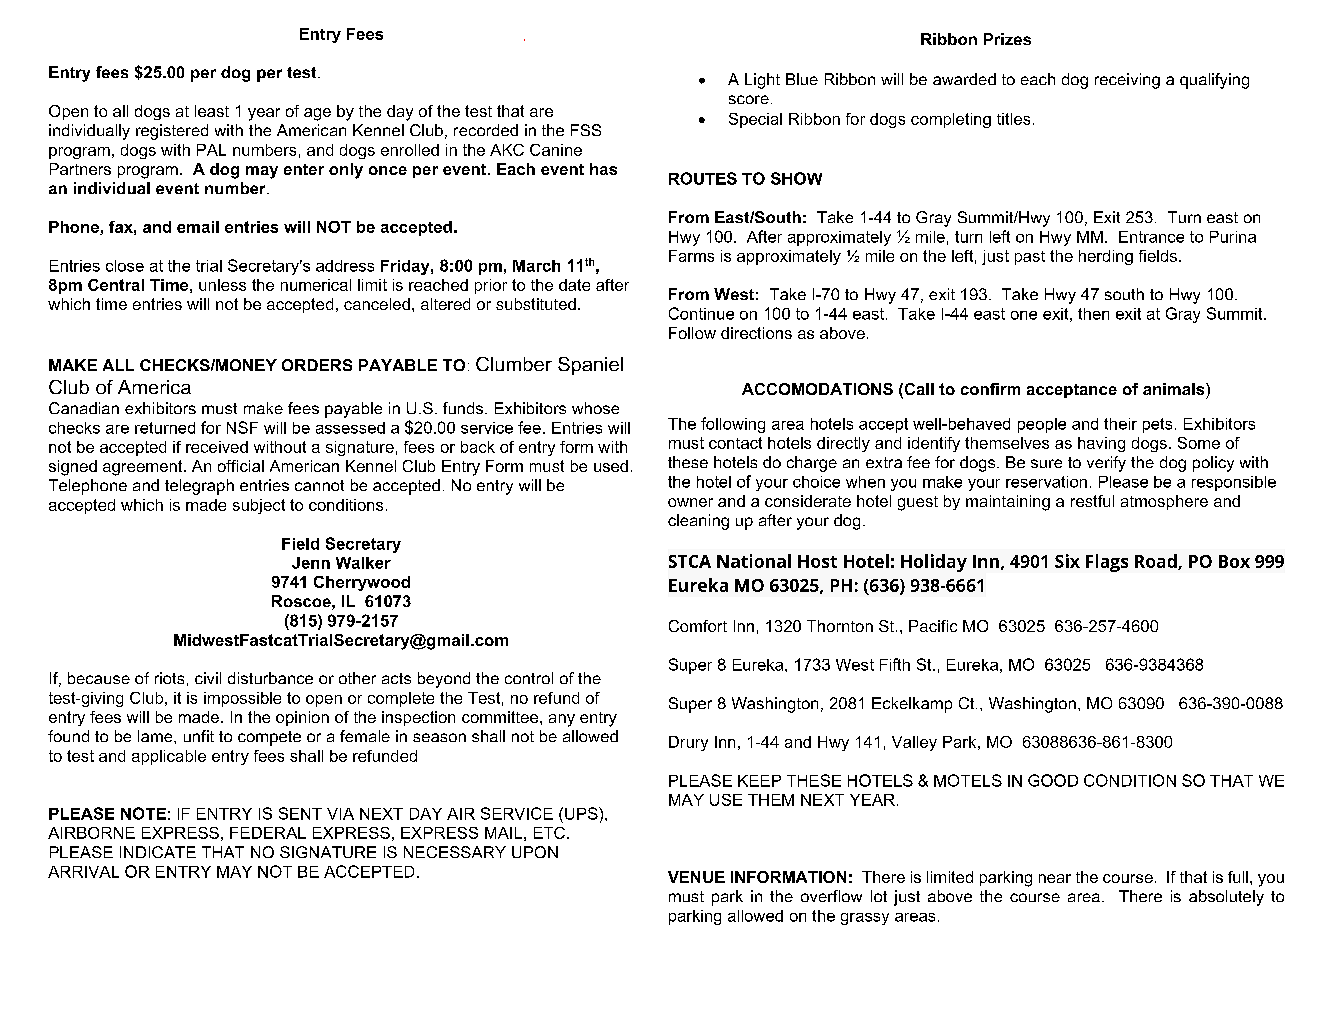  What do you see at coordinates (1093, 314) in the screenshot?
I see `then` at bounding box center [1093, 314].
